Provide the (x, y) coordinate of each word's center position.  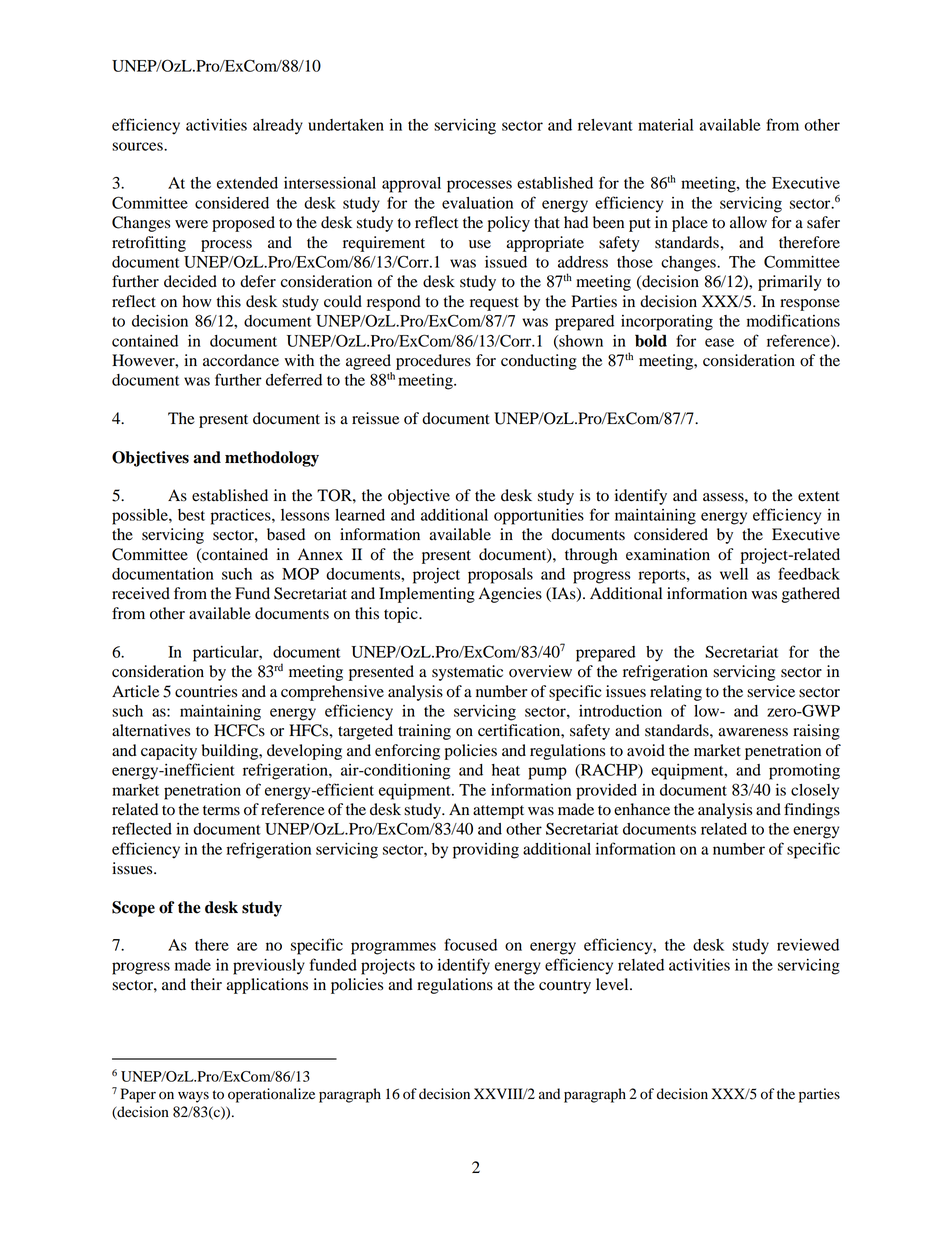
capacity (169, 752)
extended (247, 183)
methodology (272, 459)
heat (506, 770)
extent (819, 496)
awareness (753, 732)
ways (193, 1097)
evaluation (477, 203)
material (665, 125)
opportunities (539, 517)
